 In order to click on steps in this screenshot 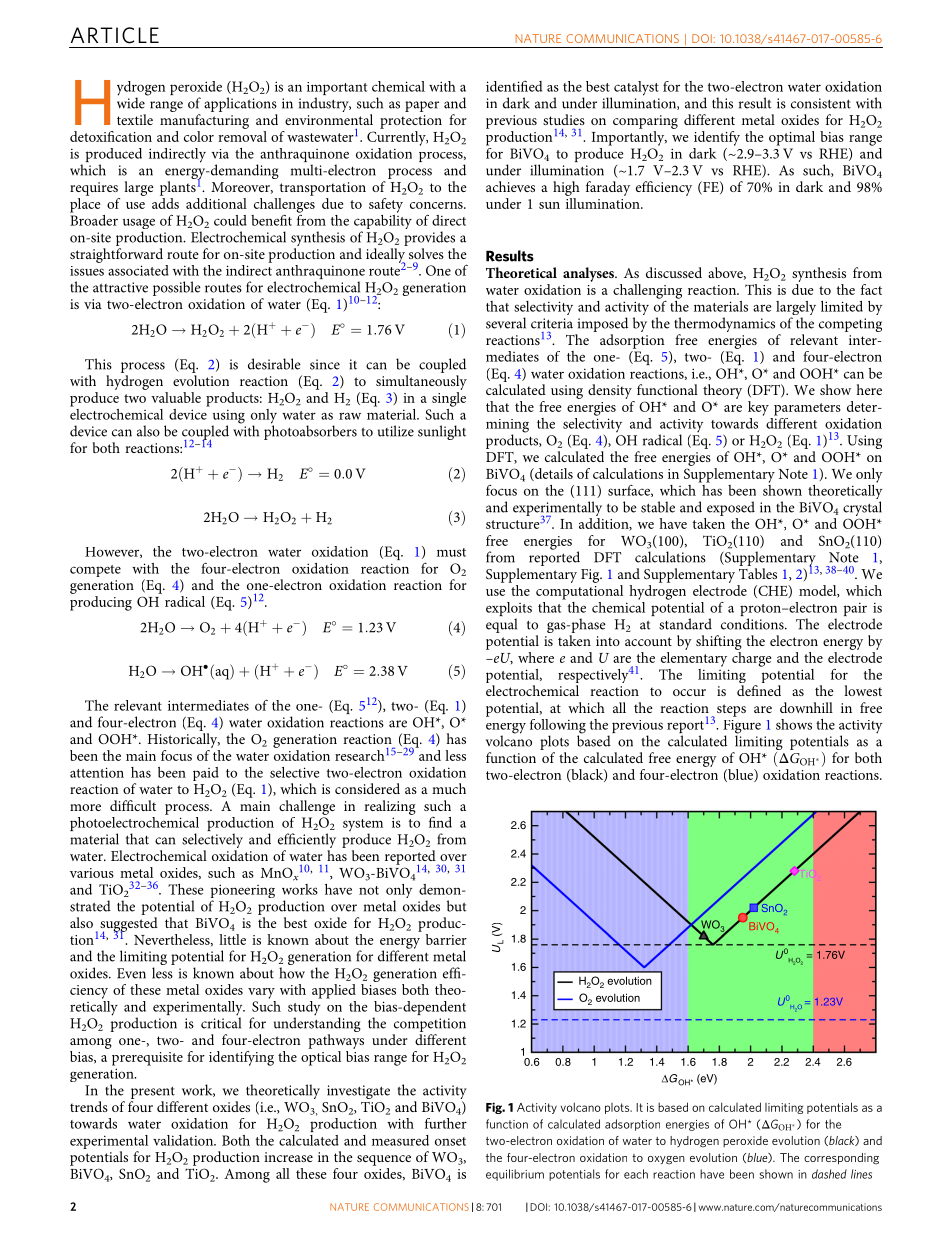, I will do `click(731, 710)`.
